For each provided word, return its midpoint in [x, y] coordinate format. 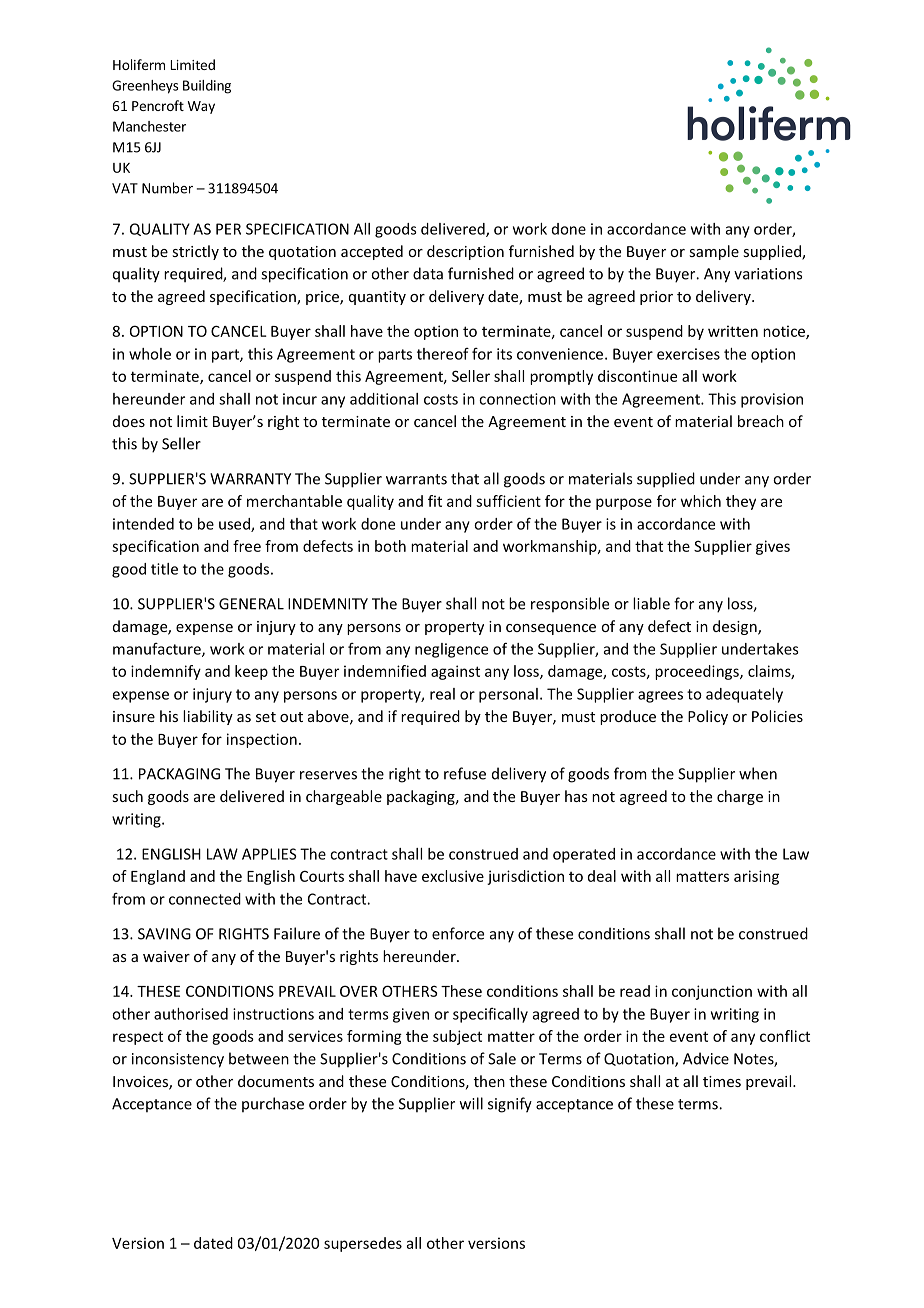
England [158, 877]
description [465, 252]
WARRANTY [250, 479]
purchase [273, 1104]
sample [714, 252]
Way [201, 107]
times [722, 1081]
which [701, 501]
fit [435, 501]
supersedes [363, 1244]
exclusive [453, 876]
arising [756, 877]
